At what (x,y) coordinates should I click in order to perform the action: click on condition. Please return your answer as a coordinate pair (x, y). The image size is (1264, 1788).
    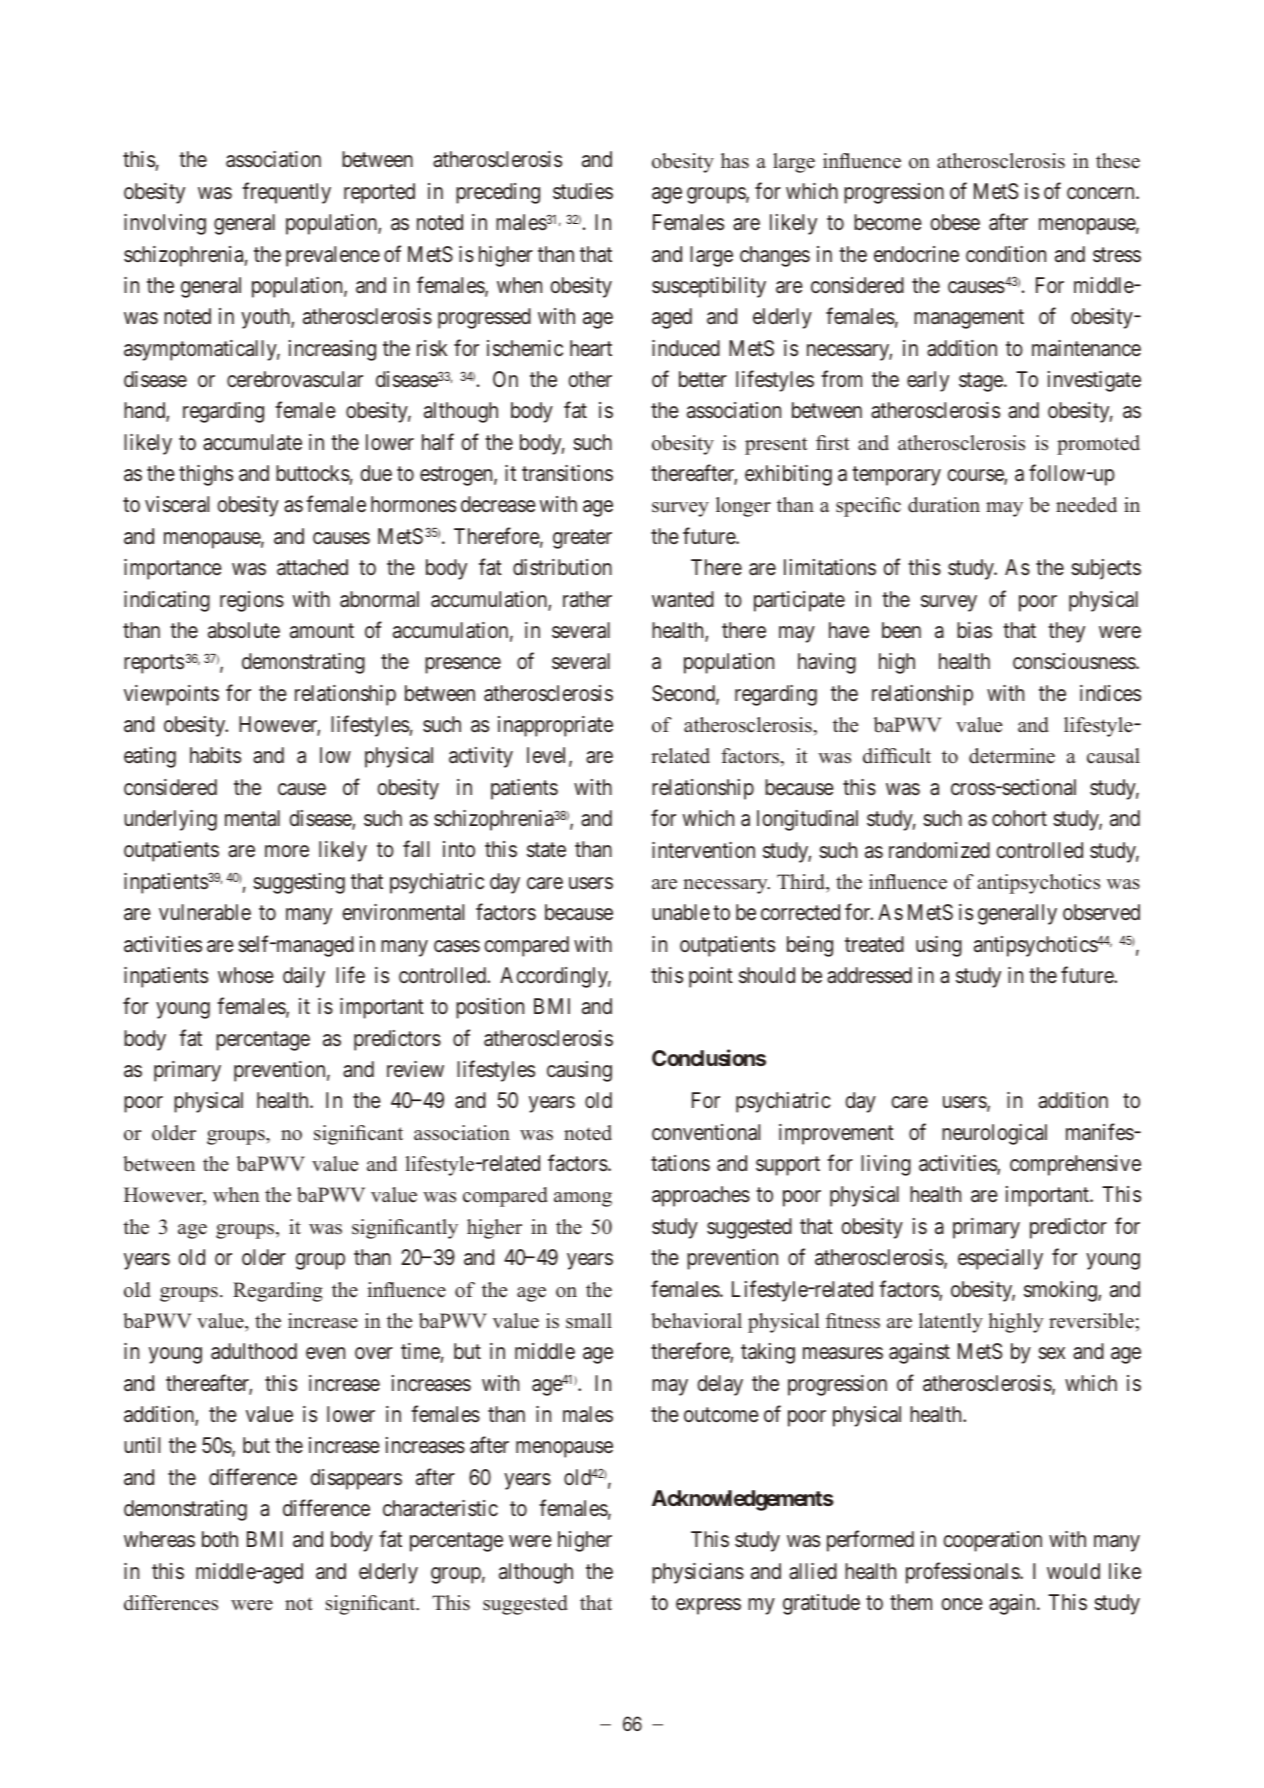
    Looking at the image, I should click on (1006, 254).
